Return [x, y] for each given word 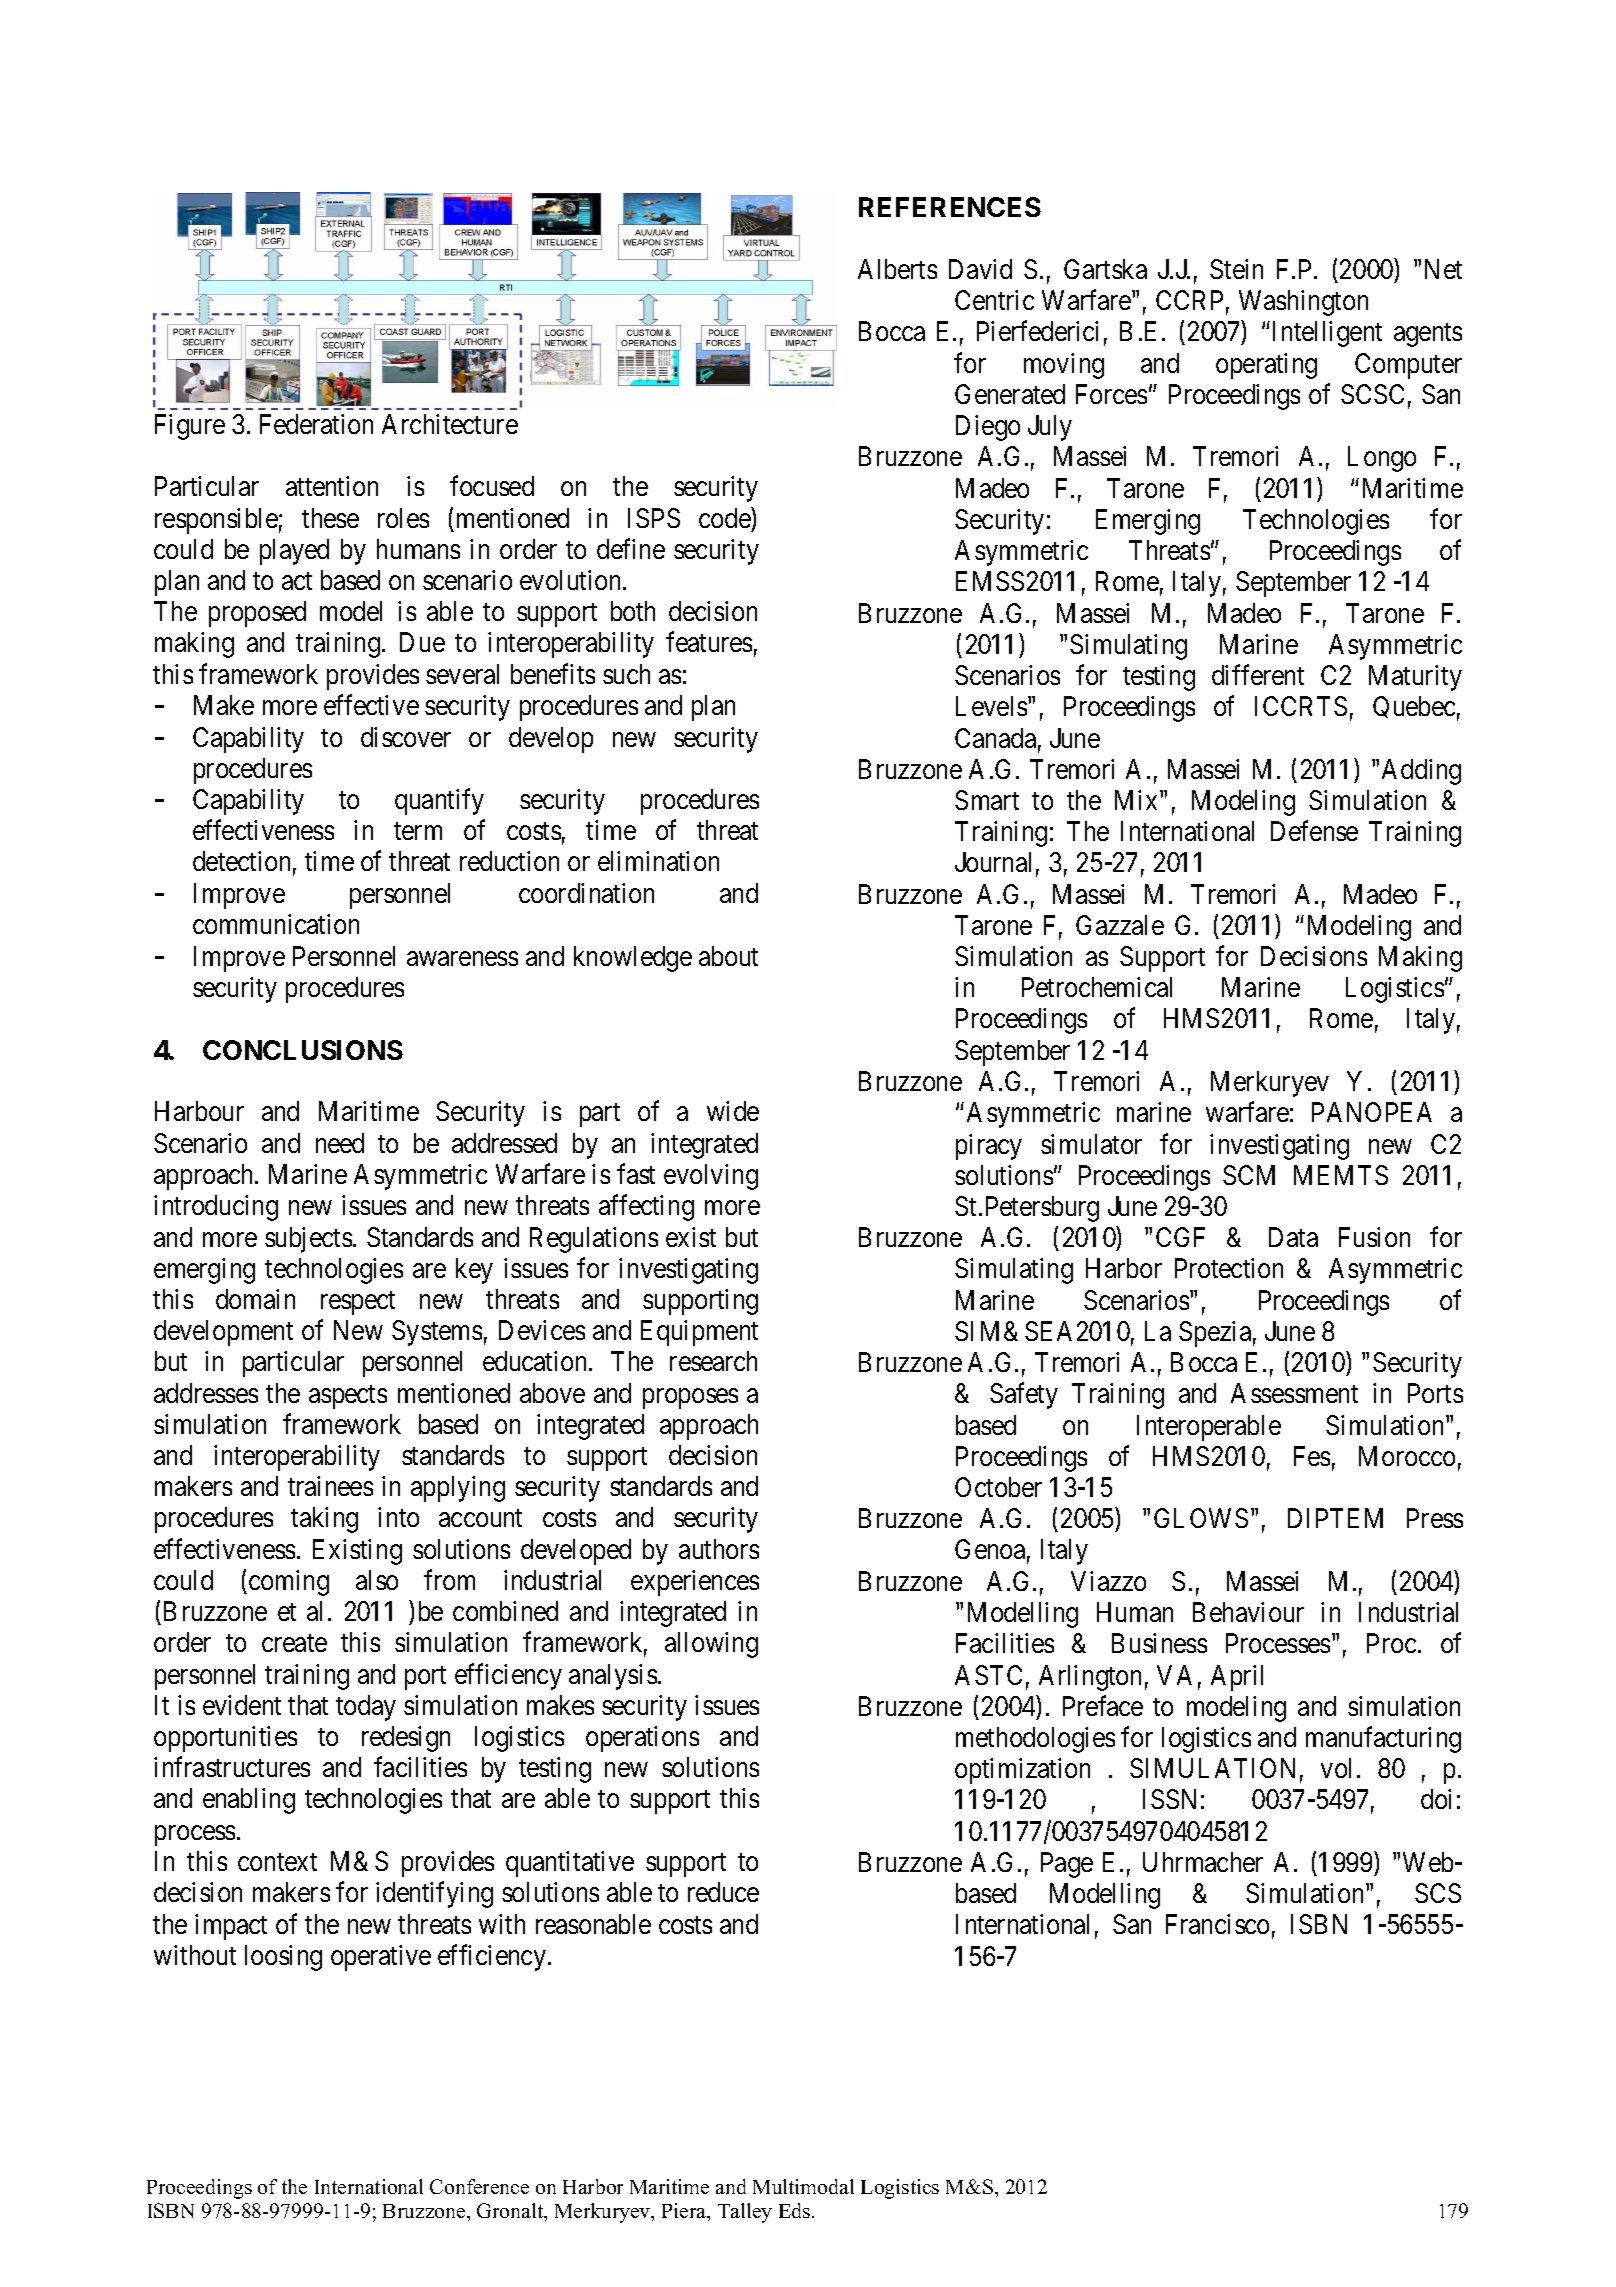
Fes [1312, 1456]
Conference [479, 2186]
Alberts [897, 269]
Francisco [1217, 1924]
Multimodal [803, 2186]
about [728, 956]
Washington [1303, 303]
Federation [316, 424]
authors [719, 1549]
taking [324, 1520]
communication [276, 924]
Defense [1314, 831]
